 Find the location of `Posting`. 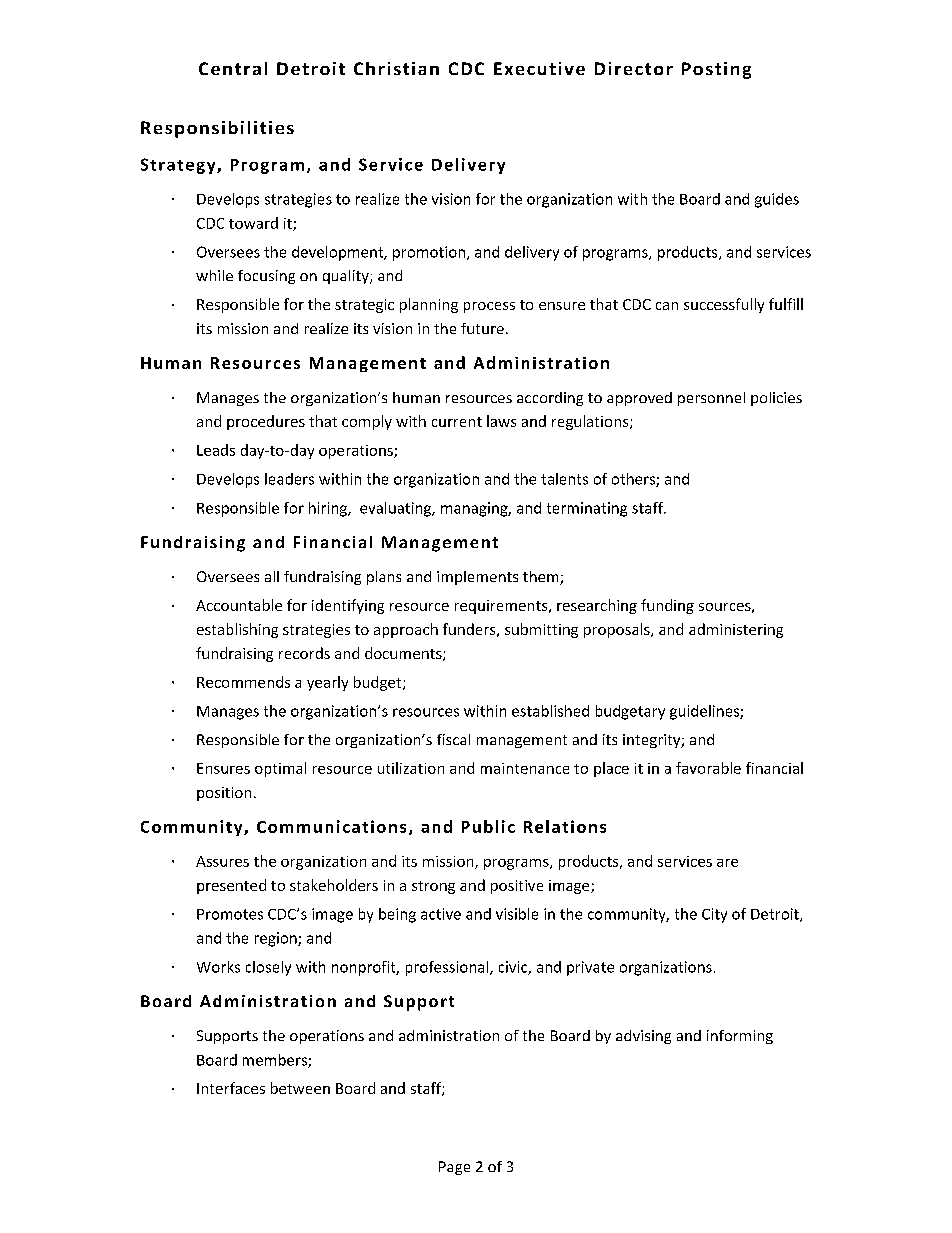

Posting is located at coordinates (716, 70).
